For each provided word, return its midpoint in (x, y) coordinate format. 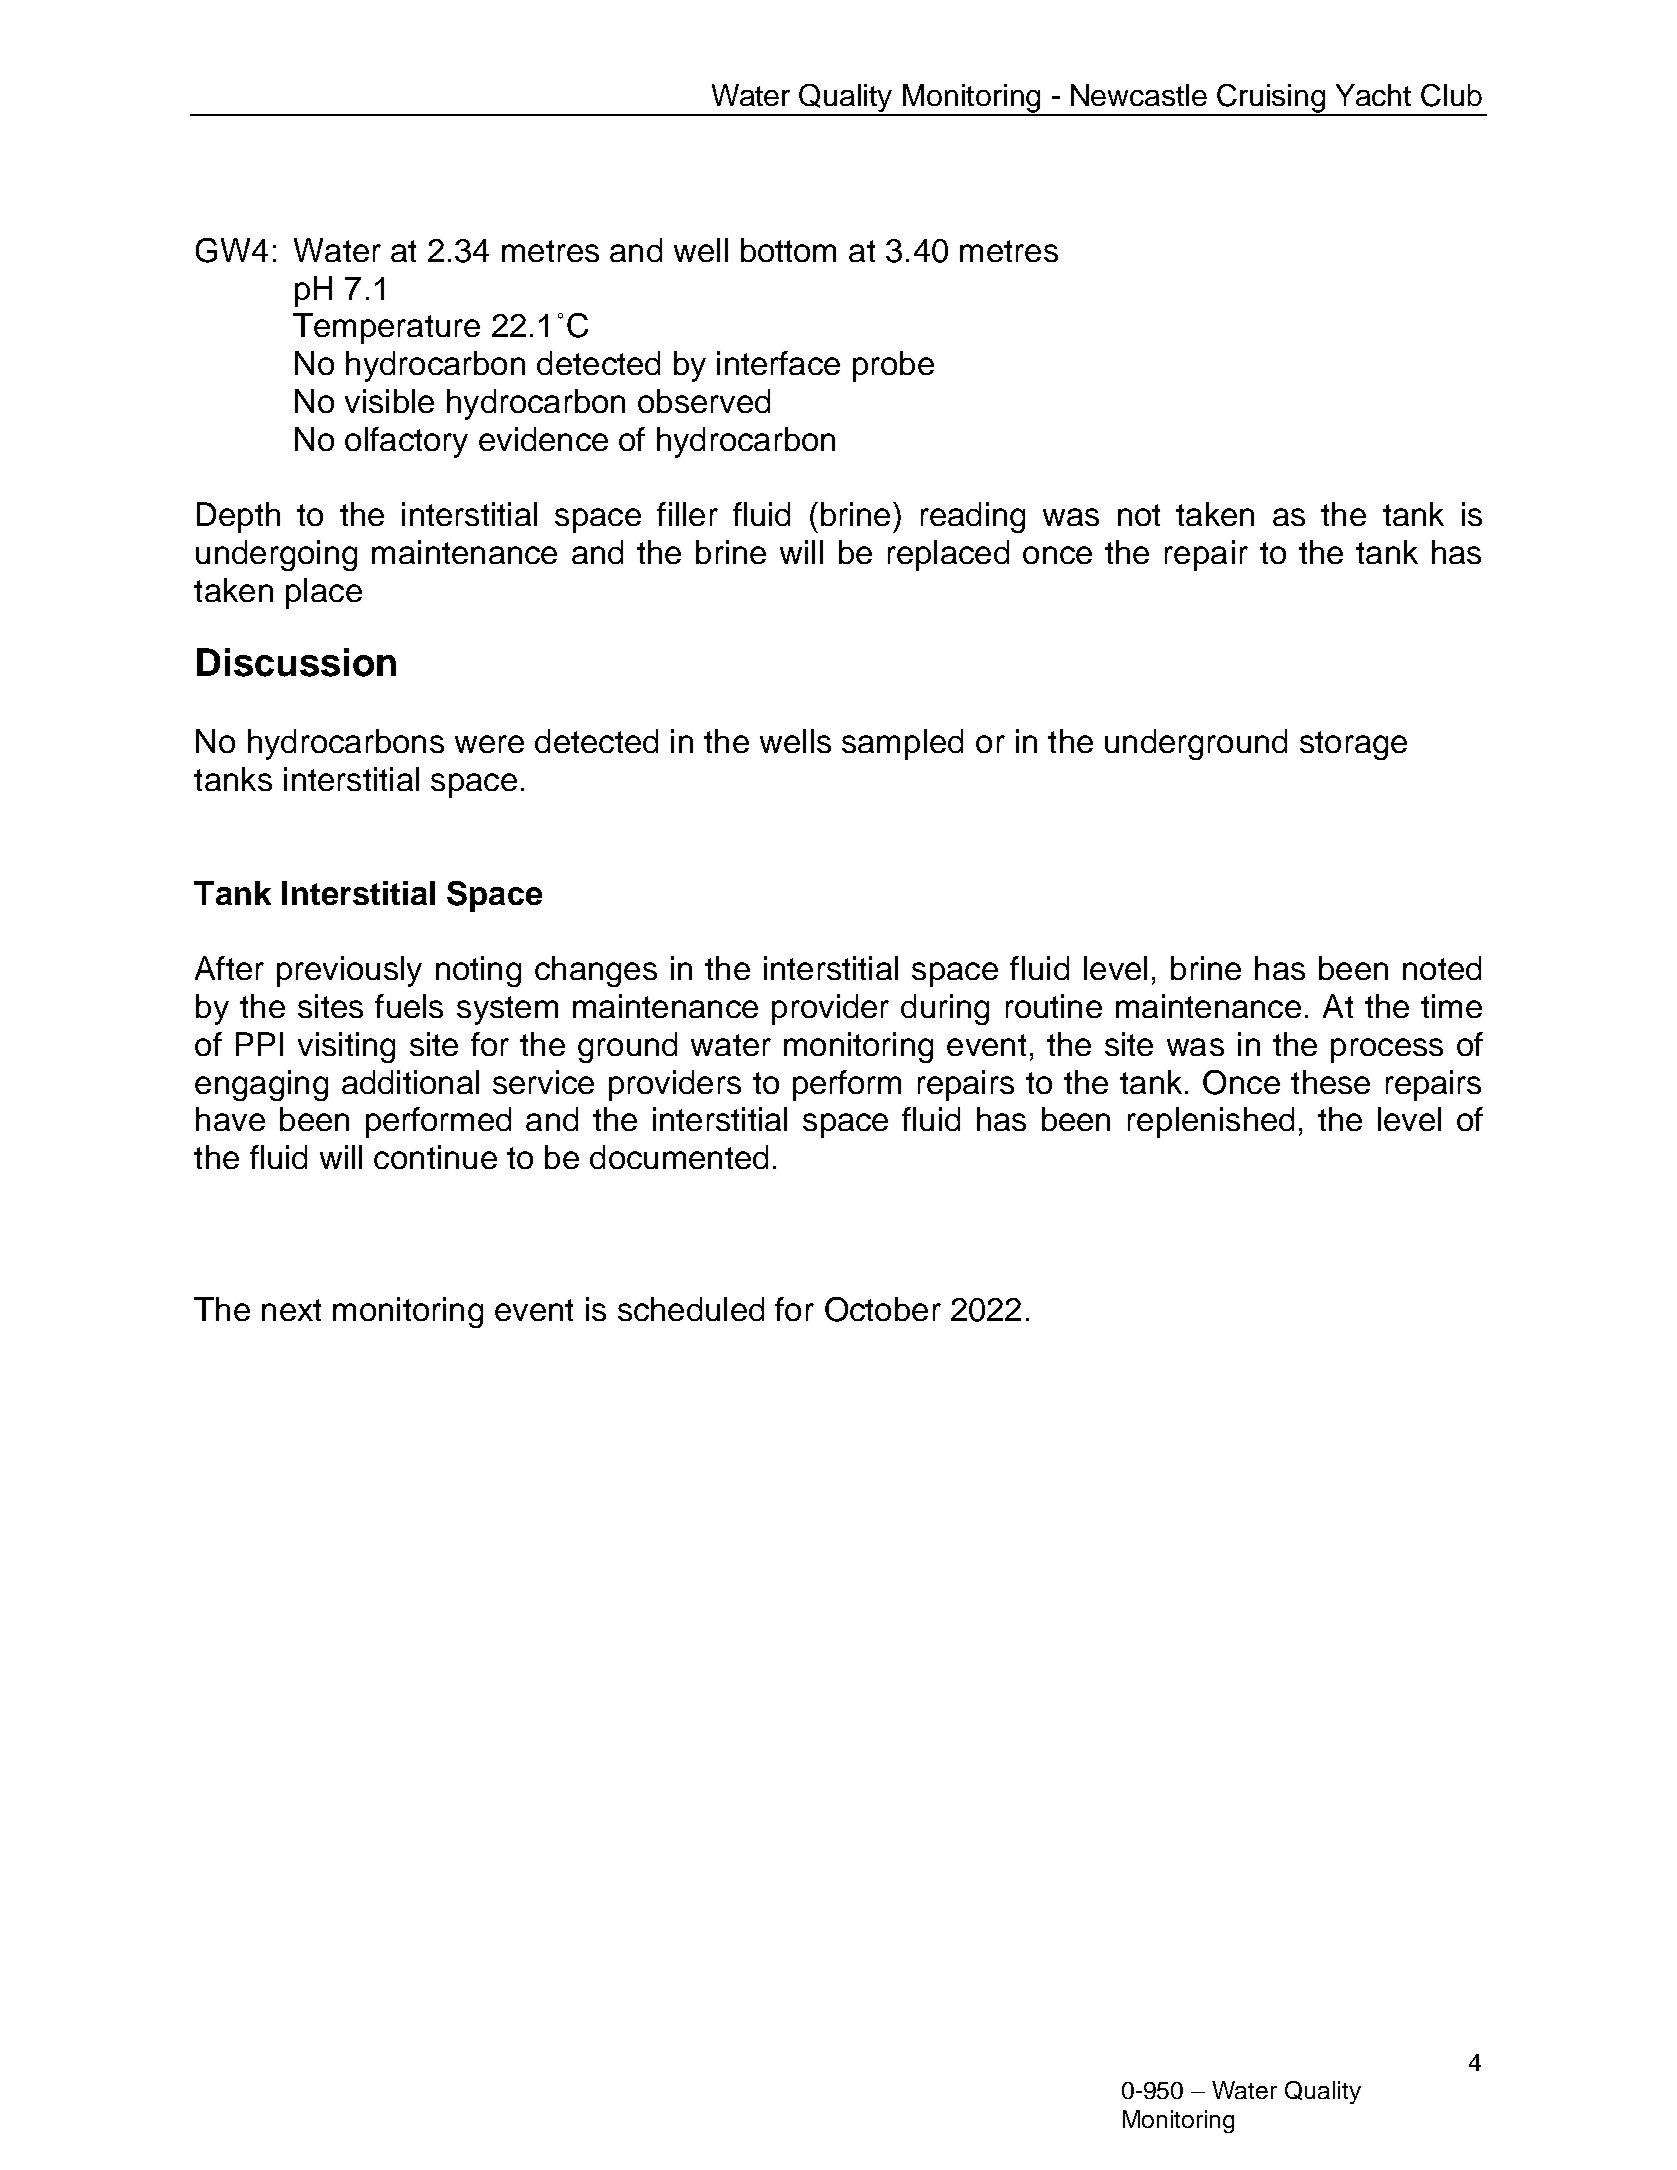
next (291, 1310)
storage (1353, 745)
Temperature (386, 328)
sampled (902, 744)
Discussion (296, 662)
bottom (788, 250)
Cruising (1272, 99)
